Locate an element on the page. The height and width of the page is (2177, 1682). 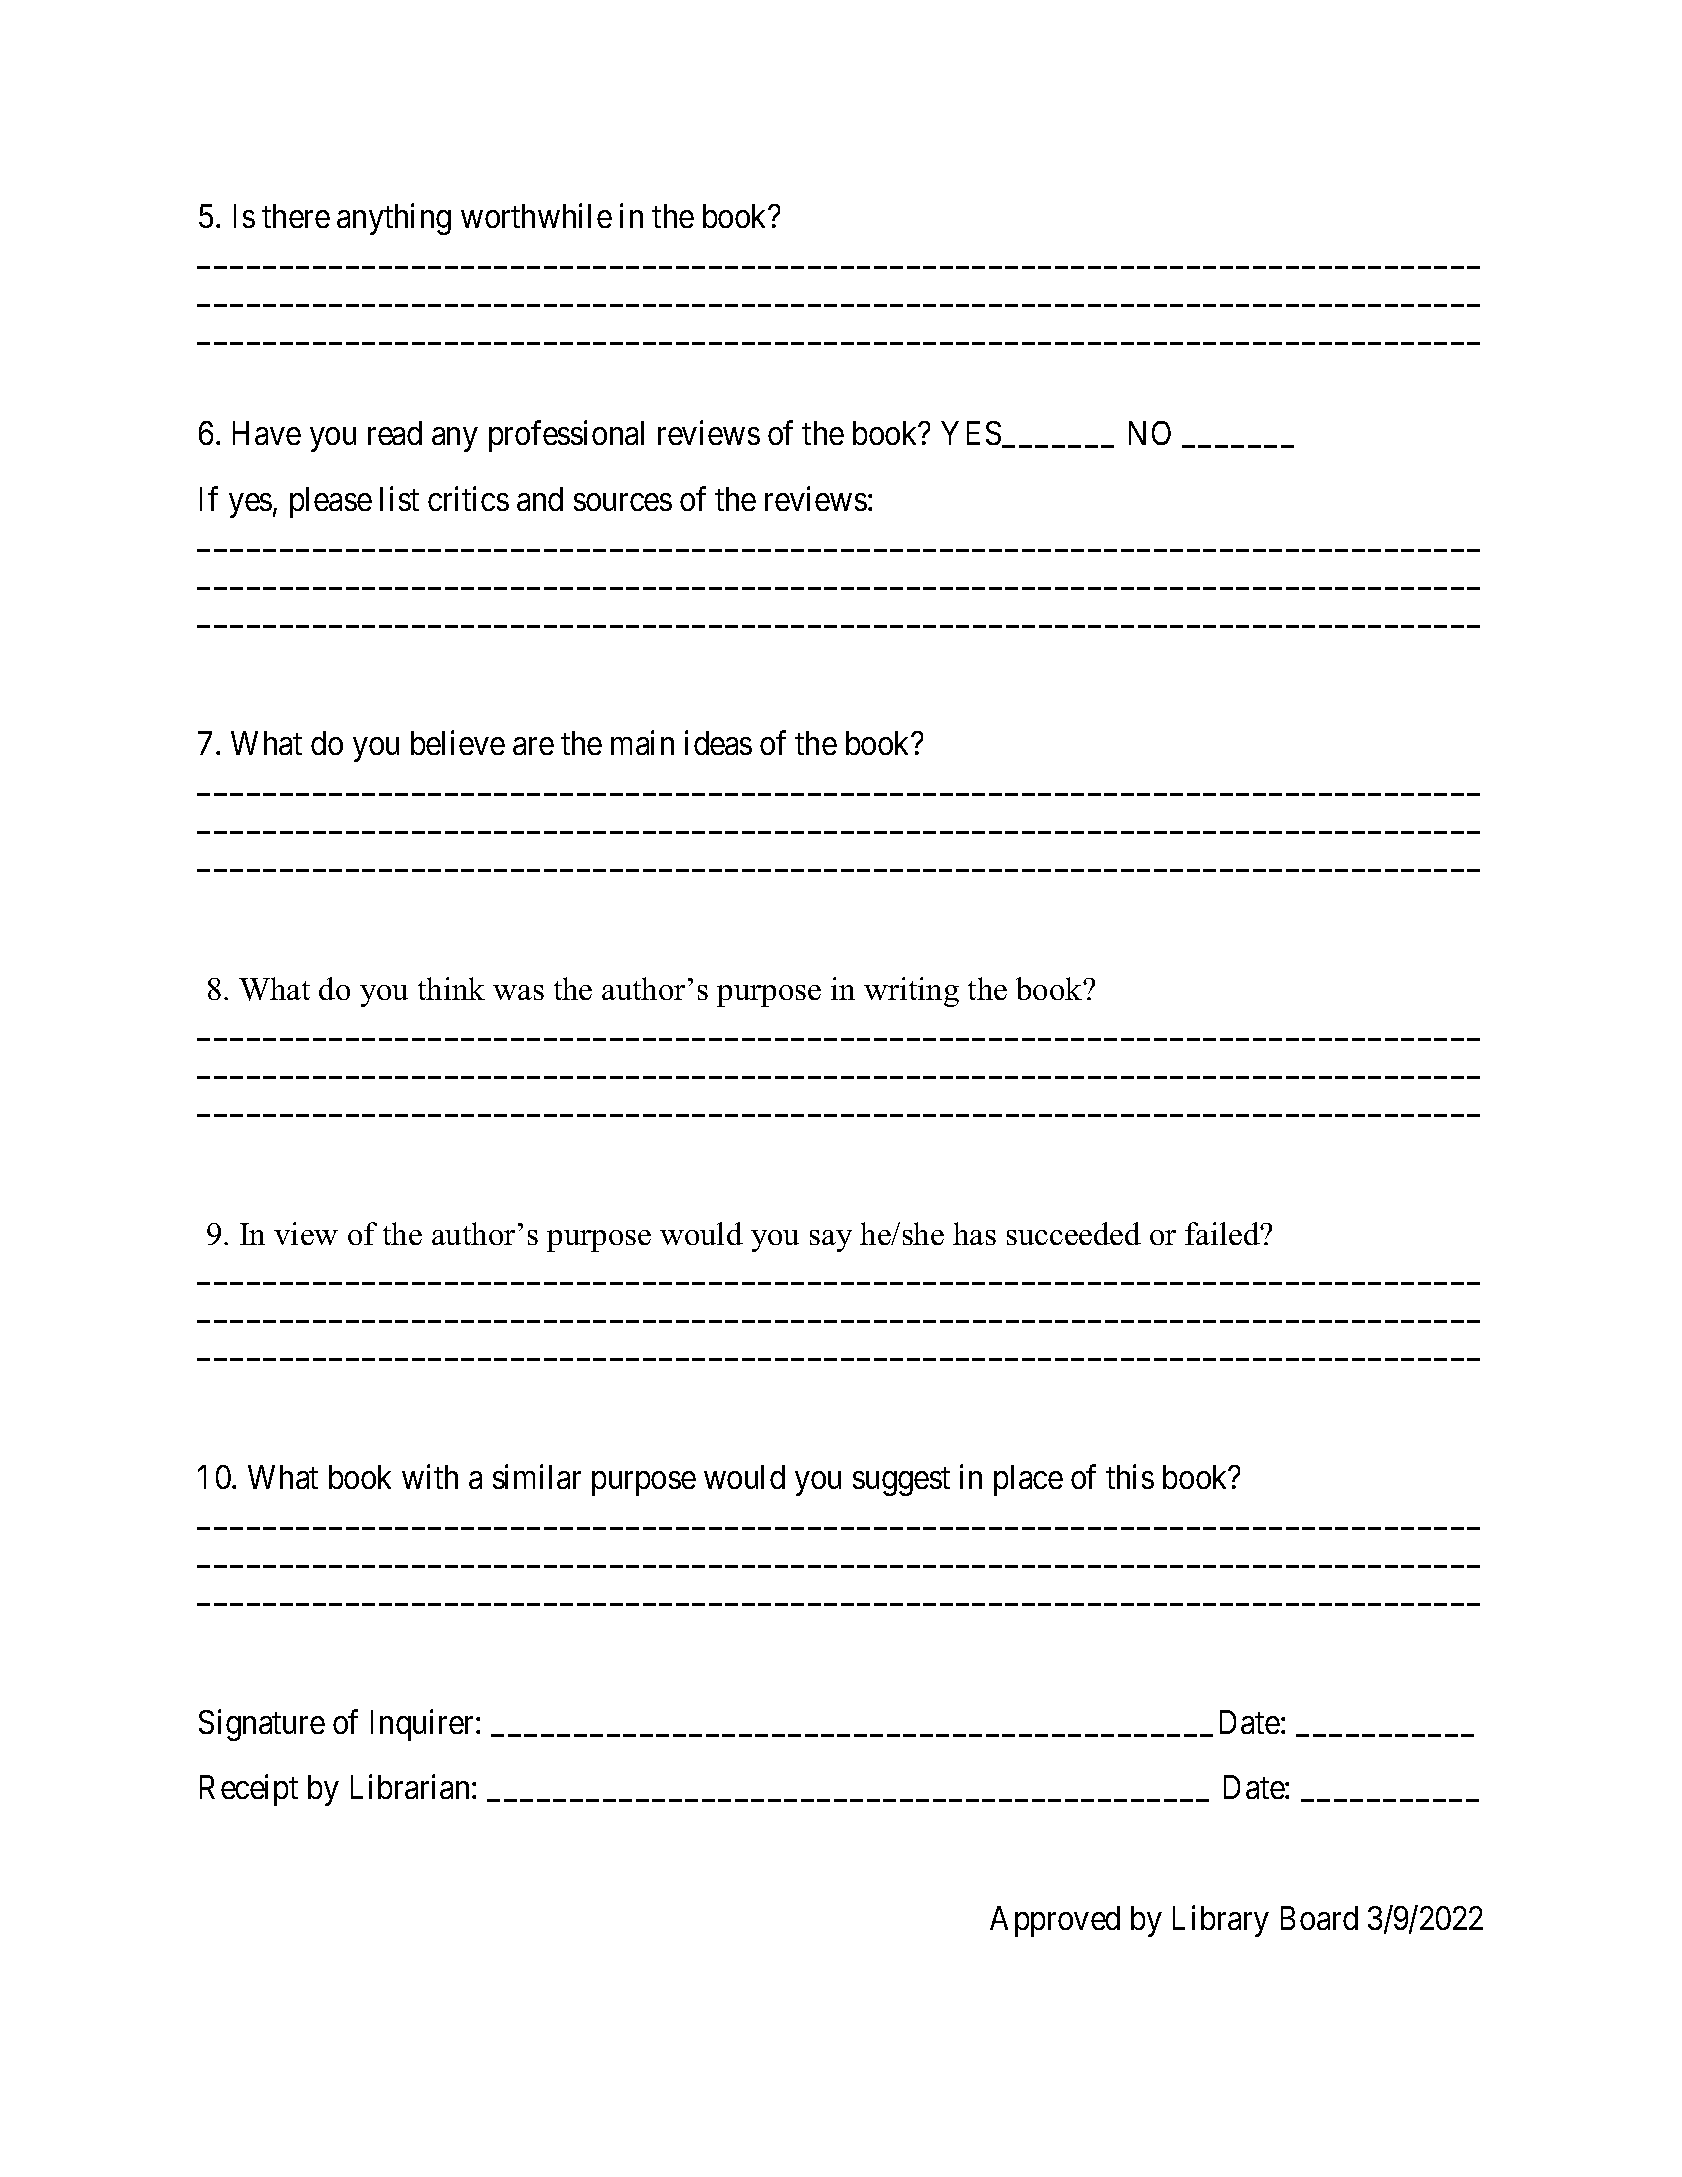
writing is located at coordinates (911, 992).
